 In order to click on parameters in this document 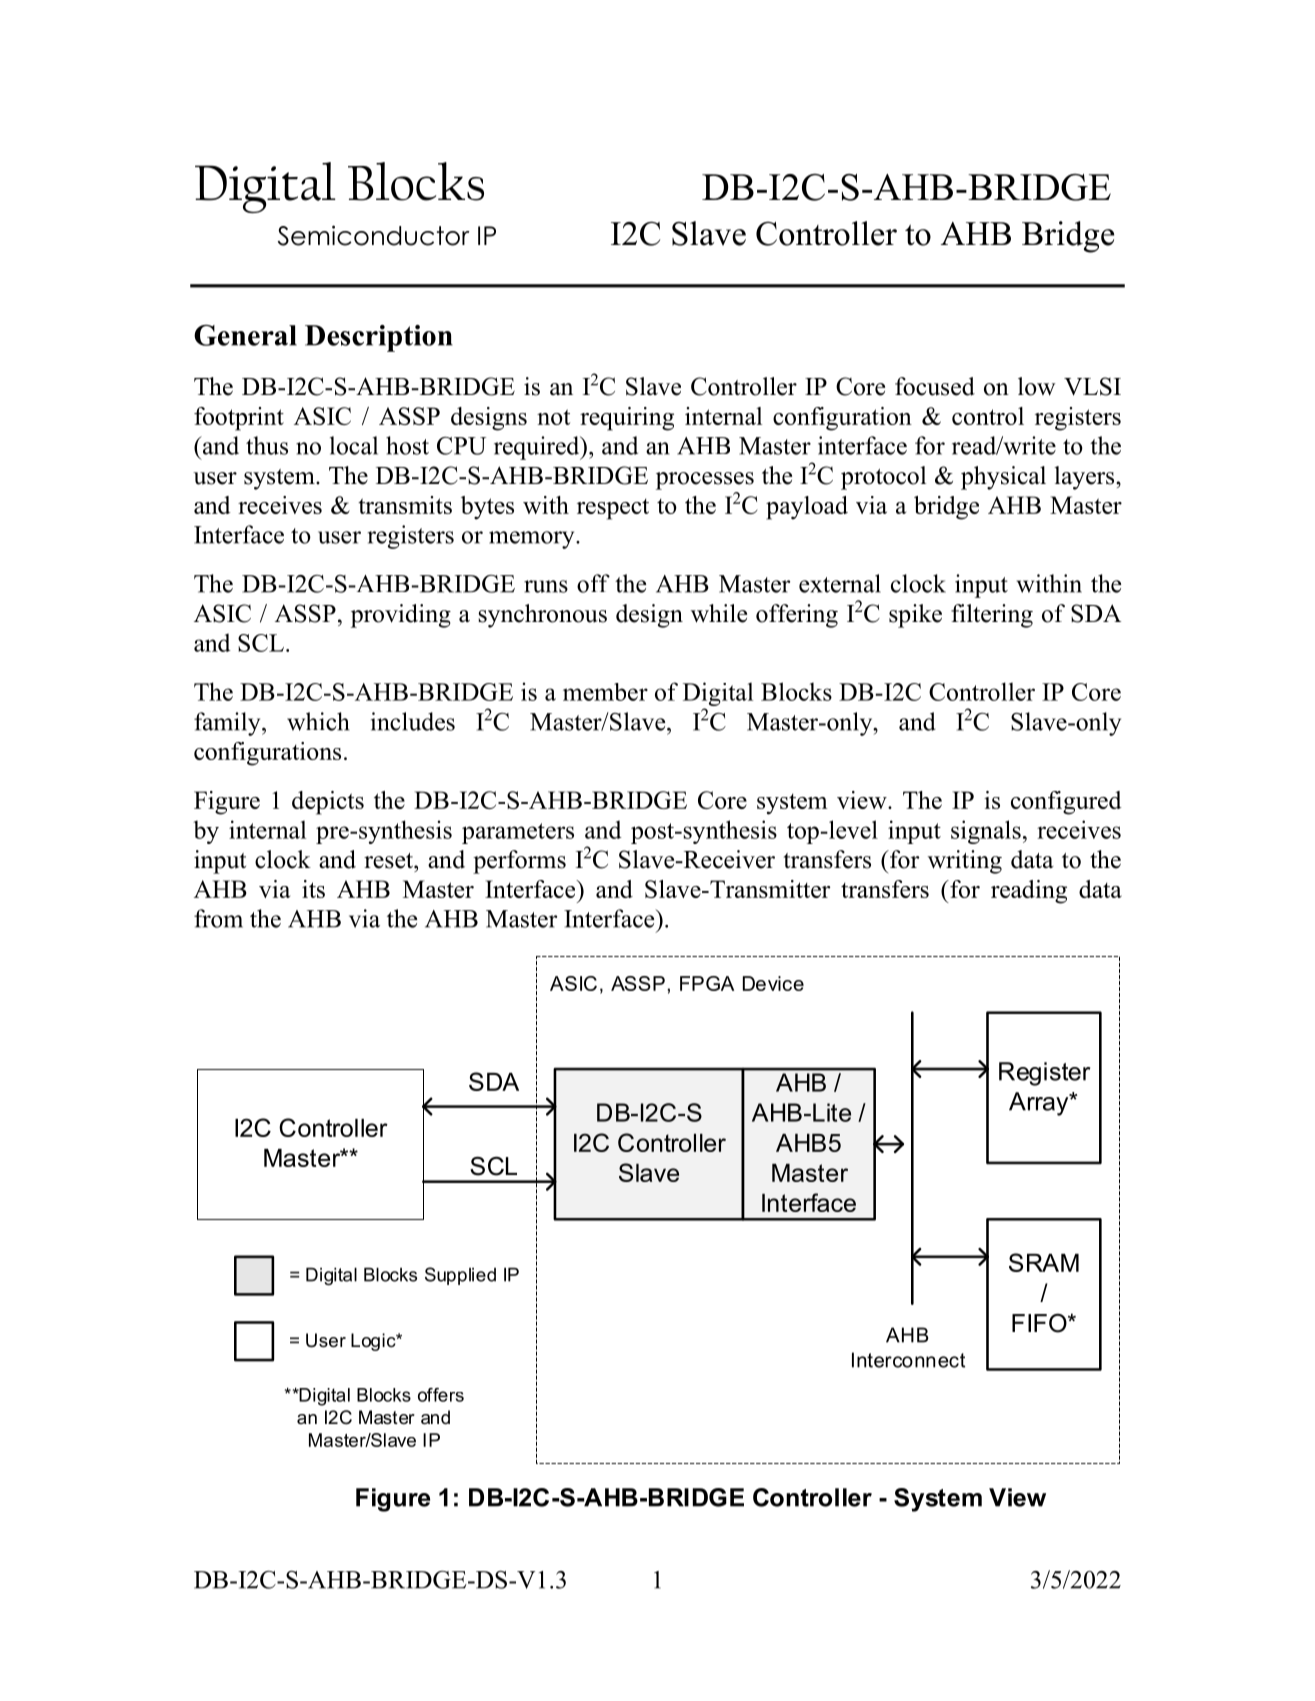, I will do `click(518, 833)`.
